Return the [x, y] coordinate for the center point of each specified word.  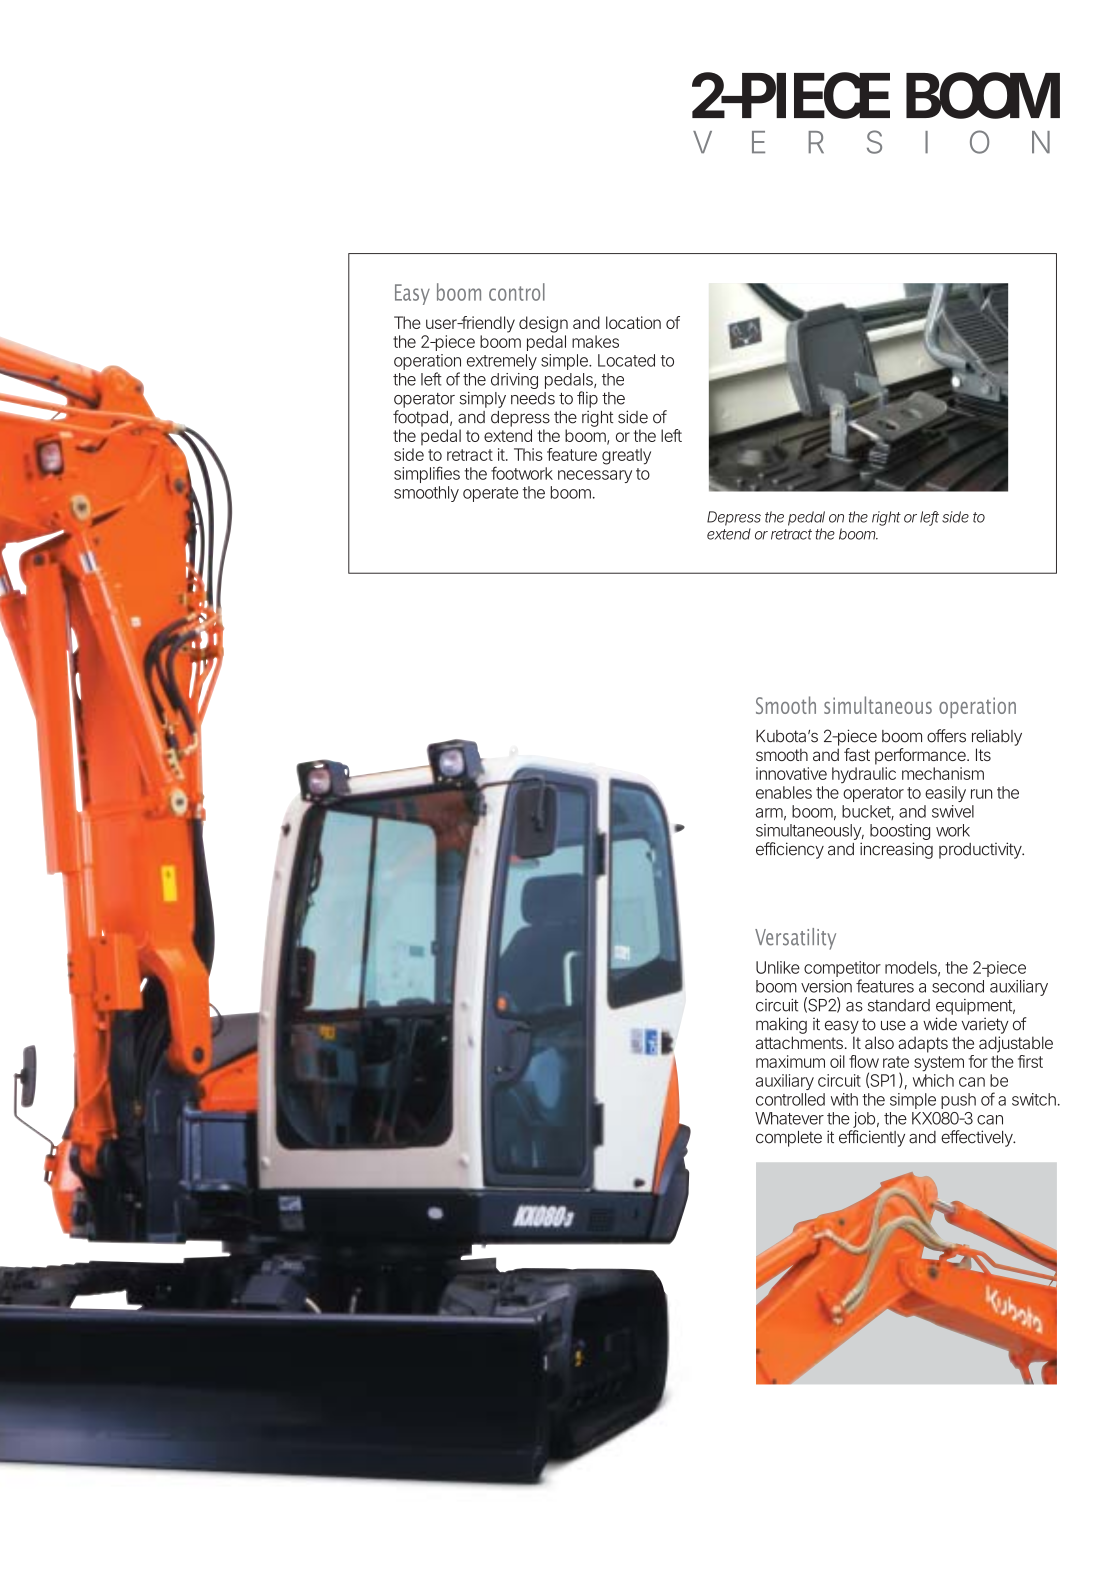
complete [789, 1139]
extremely [502, 362]
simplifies [427, 474]
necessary [595, 476]
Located [626, 360]
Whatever [789, 1118]
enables [784, 792]
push [958, 1101]
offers [946, 736]
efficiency [790, 850]
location [633, 322]
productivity [981, 850]
